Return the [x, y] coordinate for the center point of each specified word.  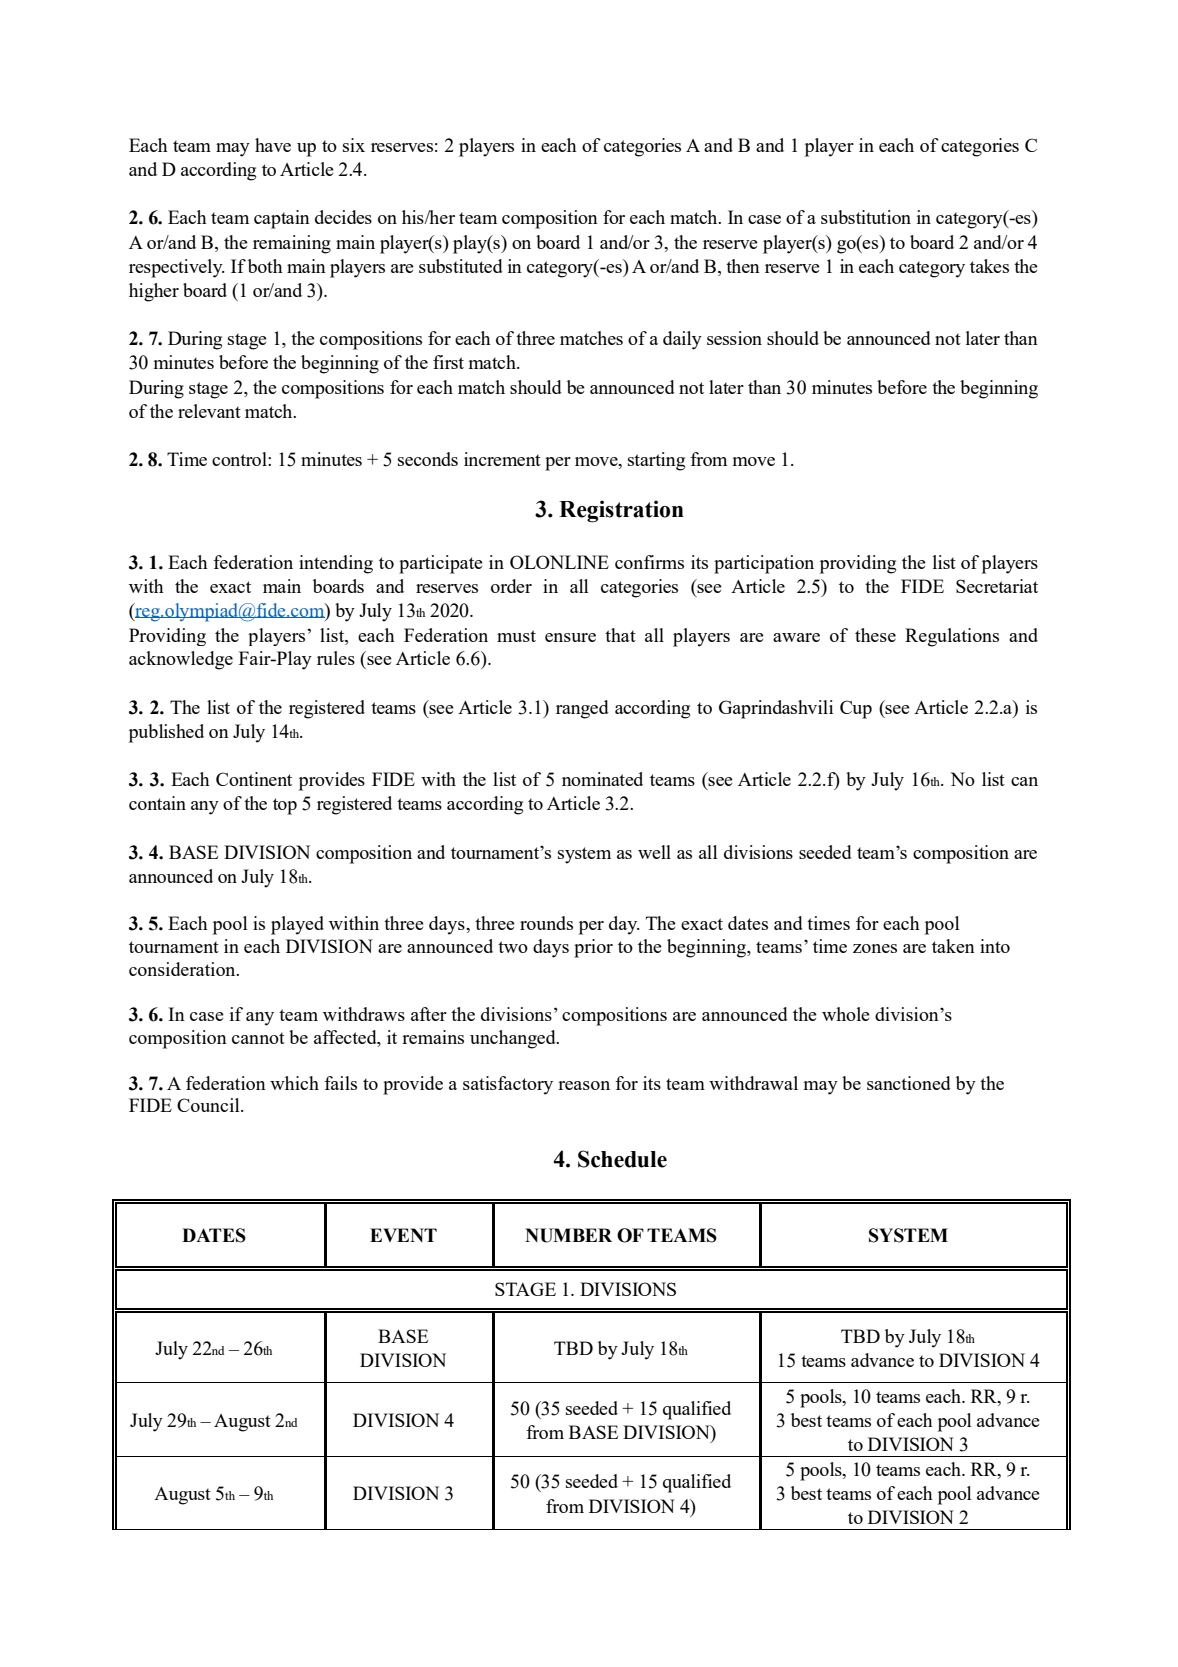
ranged [582, 709]
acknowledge [181, 660]
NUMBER [568, 1235]
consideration [183, 969]
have [273, 145]
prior [593, 948]
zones [875, 948]
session [734, 338]
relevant [209, 411]
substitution [866, 217]
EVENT [403, 1235]
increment [502, 459]
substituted [461, 266]
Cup [856, 709]
